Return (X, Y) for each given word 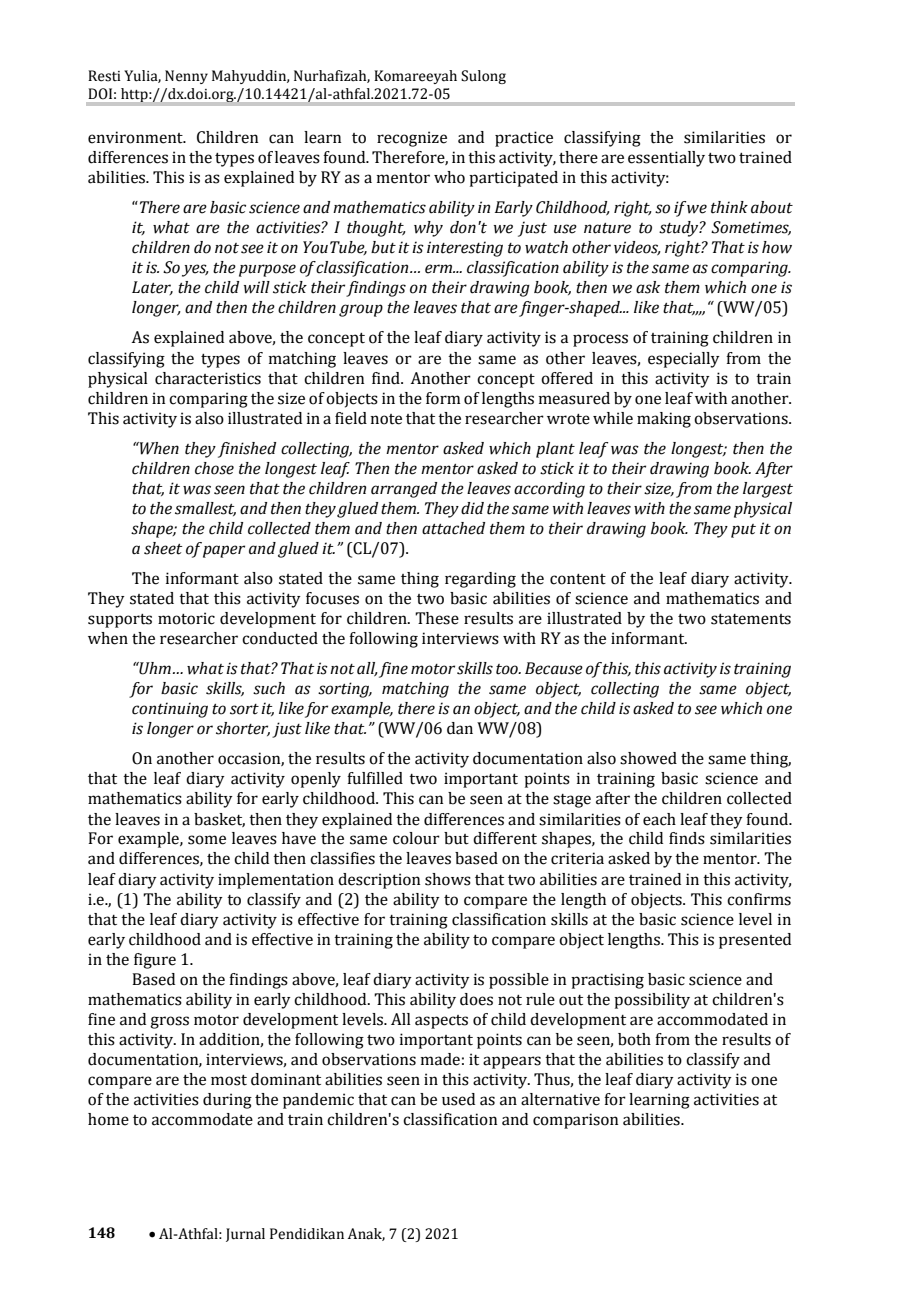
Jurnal (245, 1235)
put (743, 531)
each (659, 819)
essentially (666, 159)
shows (448, 879)
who (449, 177)
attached (453, 528)
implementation (276, 881)
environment (136, 137)
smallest (205, 509)
